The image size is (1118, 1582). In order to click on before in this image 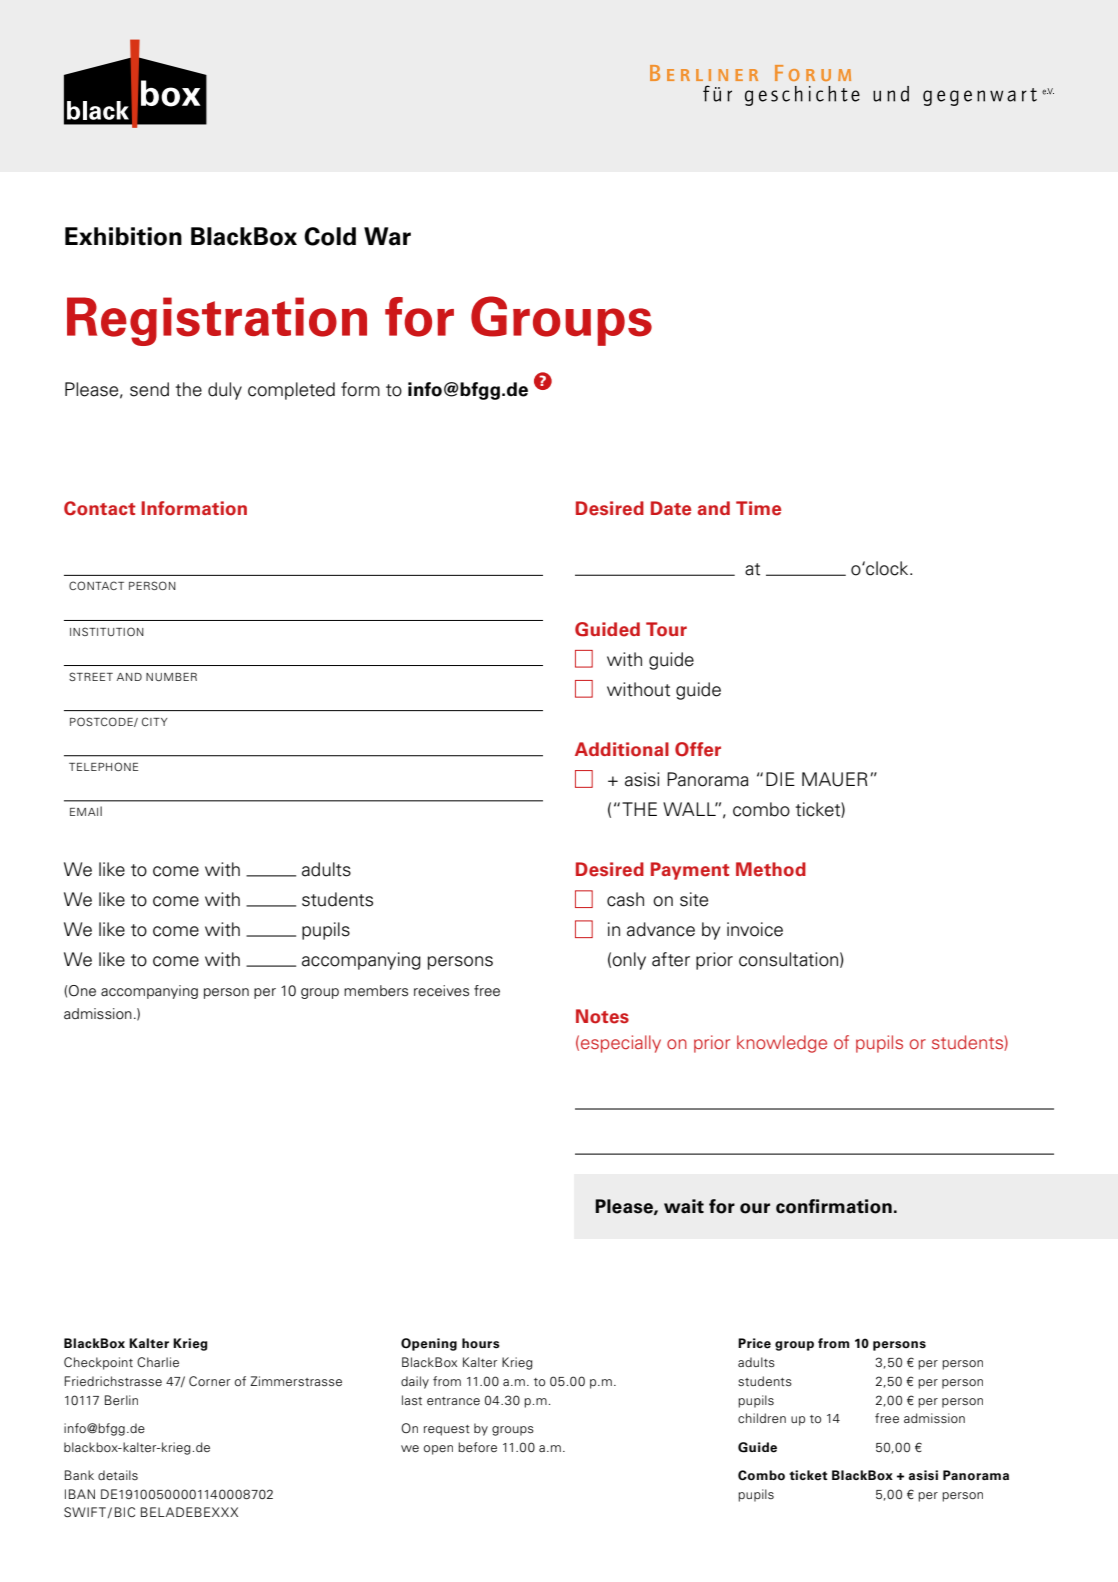, I will do `click(477, 1447)`.
